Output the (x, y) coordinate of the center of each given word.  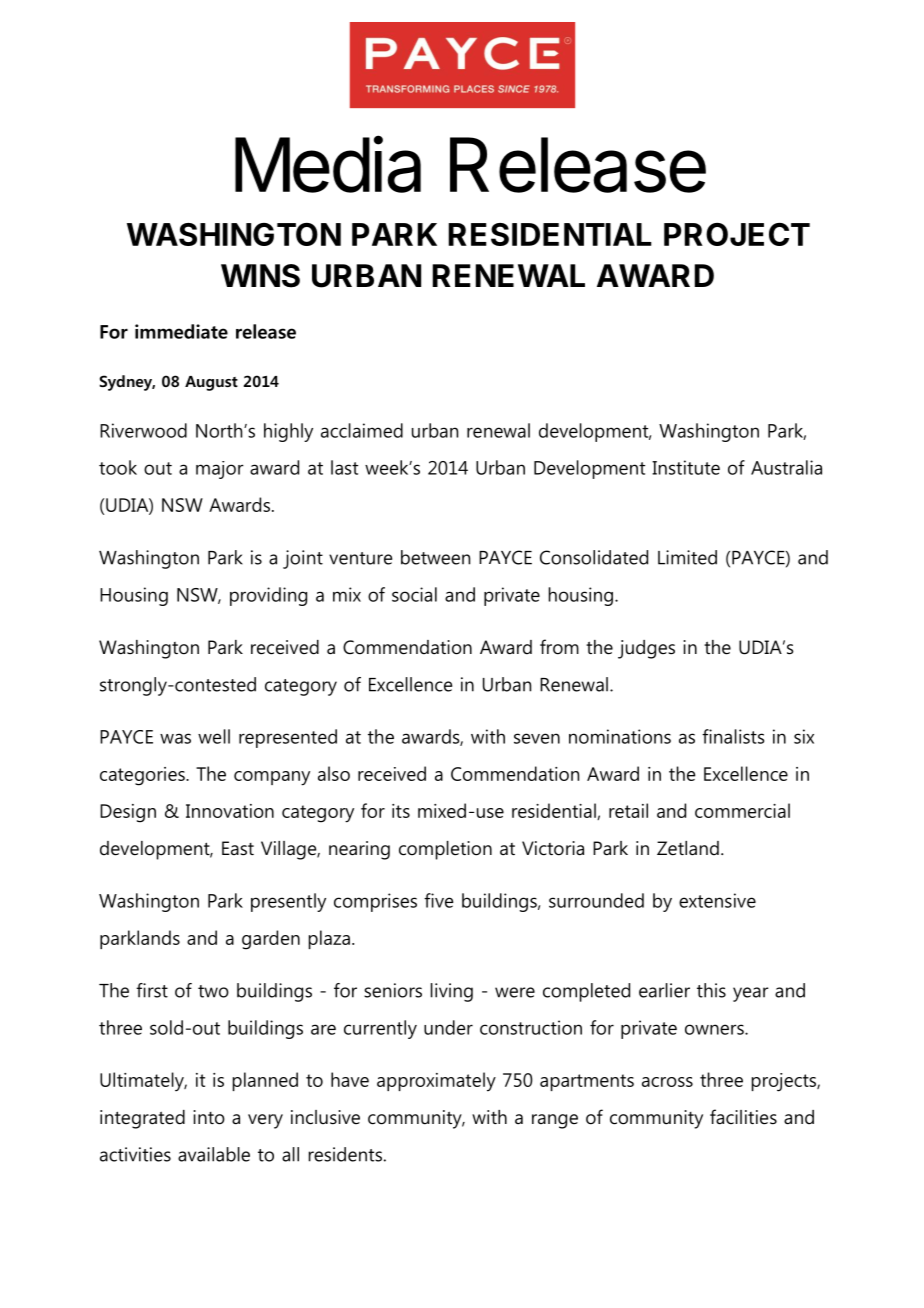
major (220, 470)
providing (268, 596)
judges (646, 649)
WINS (260, 276)
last (344, 467)
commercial (742, 810)
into (209, 1117)
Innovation (230, 811)
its (401, 811)
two (213, 991)
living (452, 992)
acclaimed (362, 430)
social (414, 594)
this (711, 990)
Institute (686, 467)
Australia (786, 467)
